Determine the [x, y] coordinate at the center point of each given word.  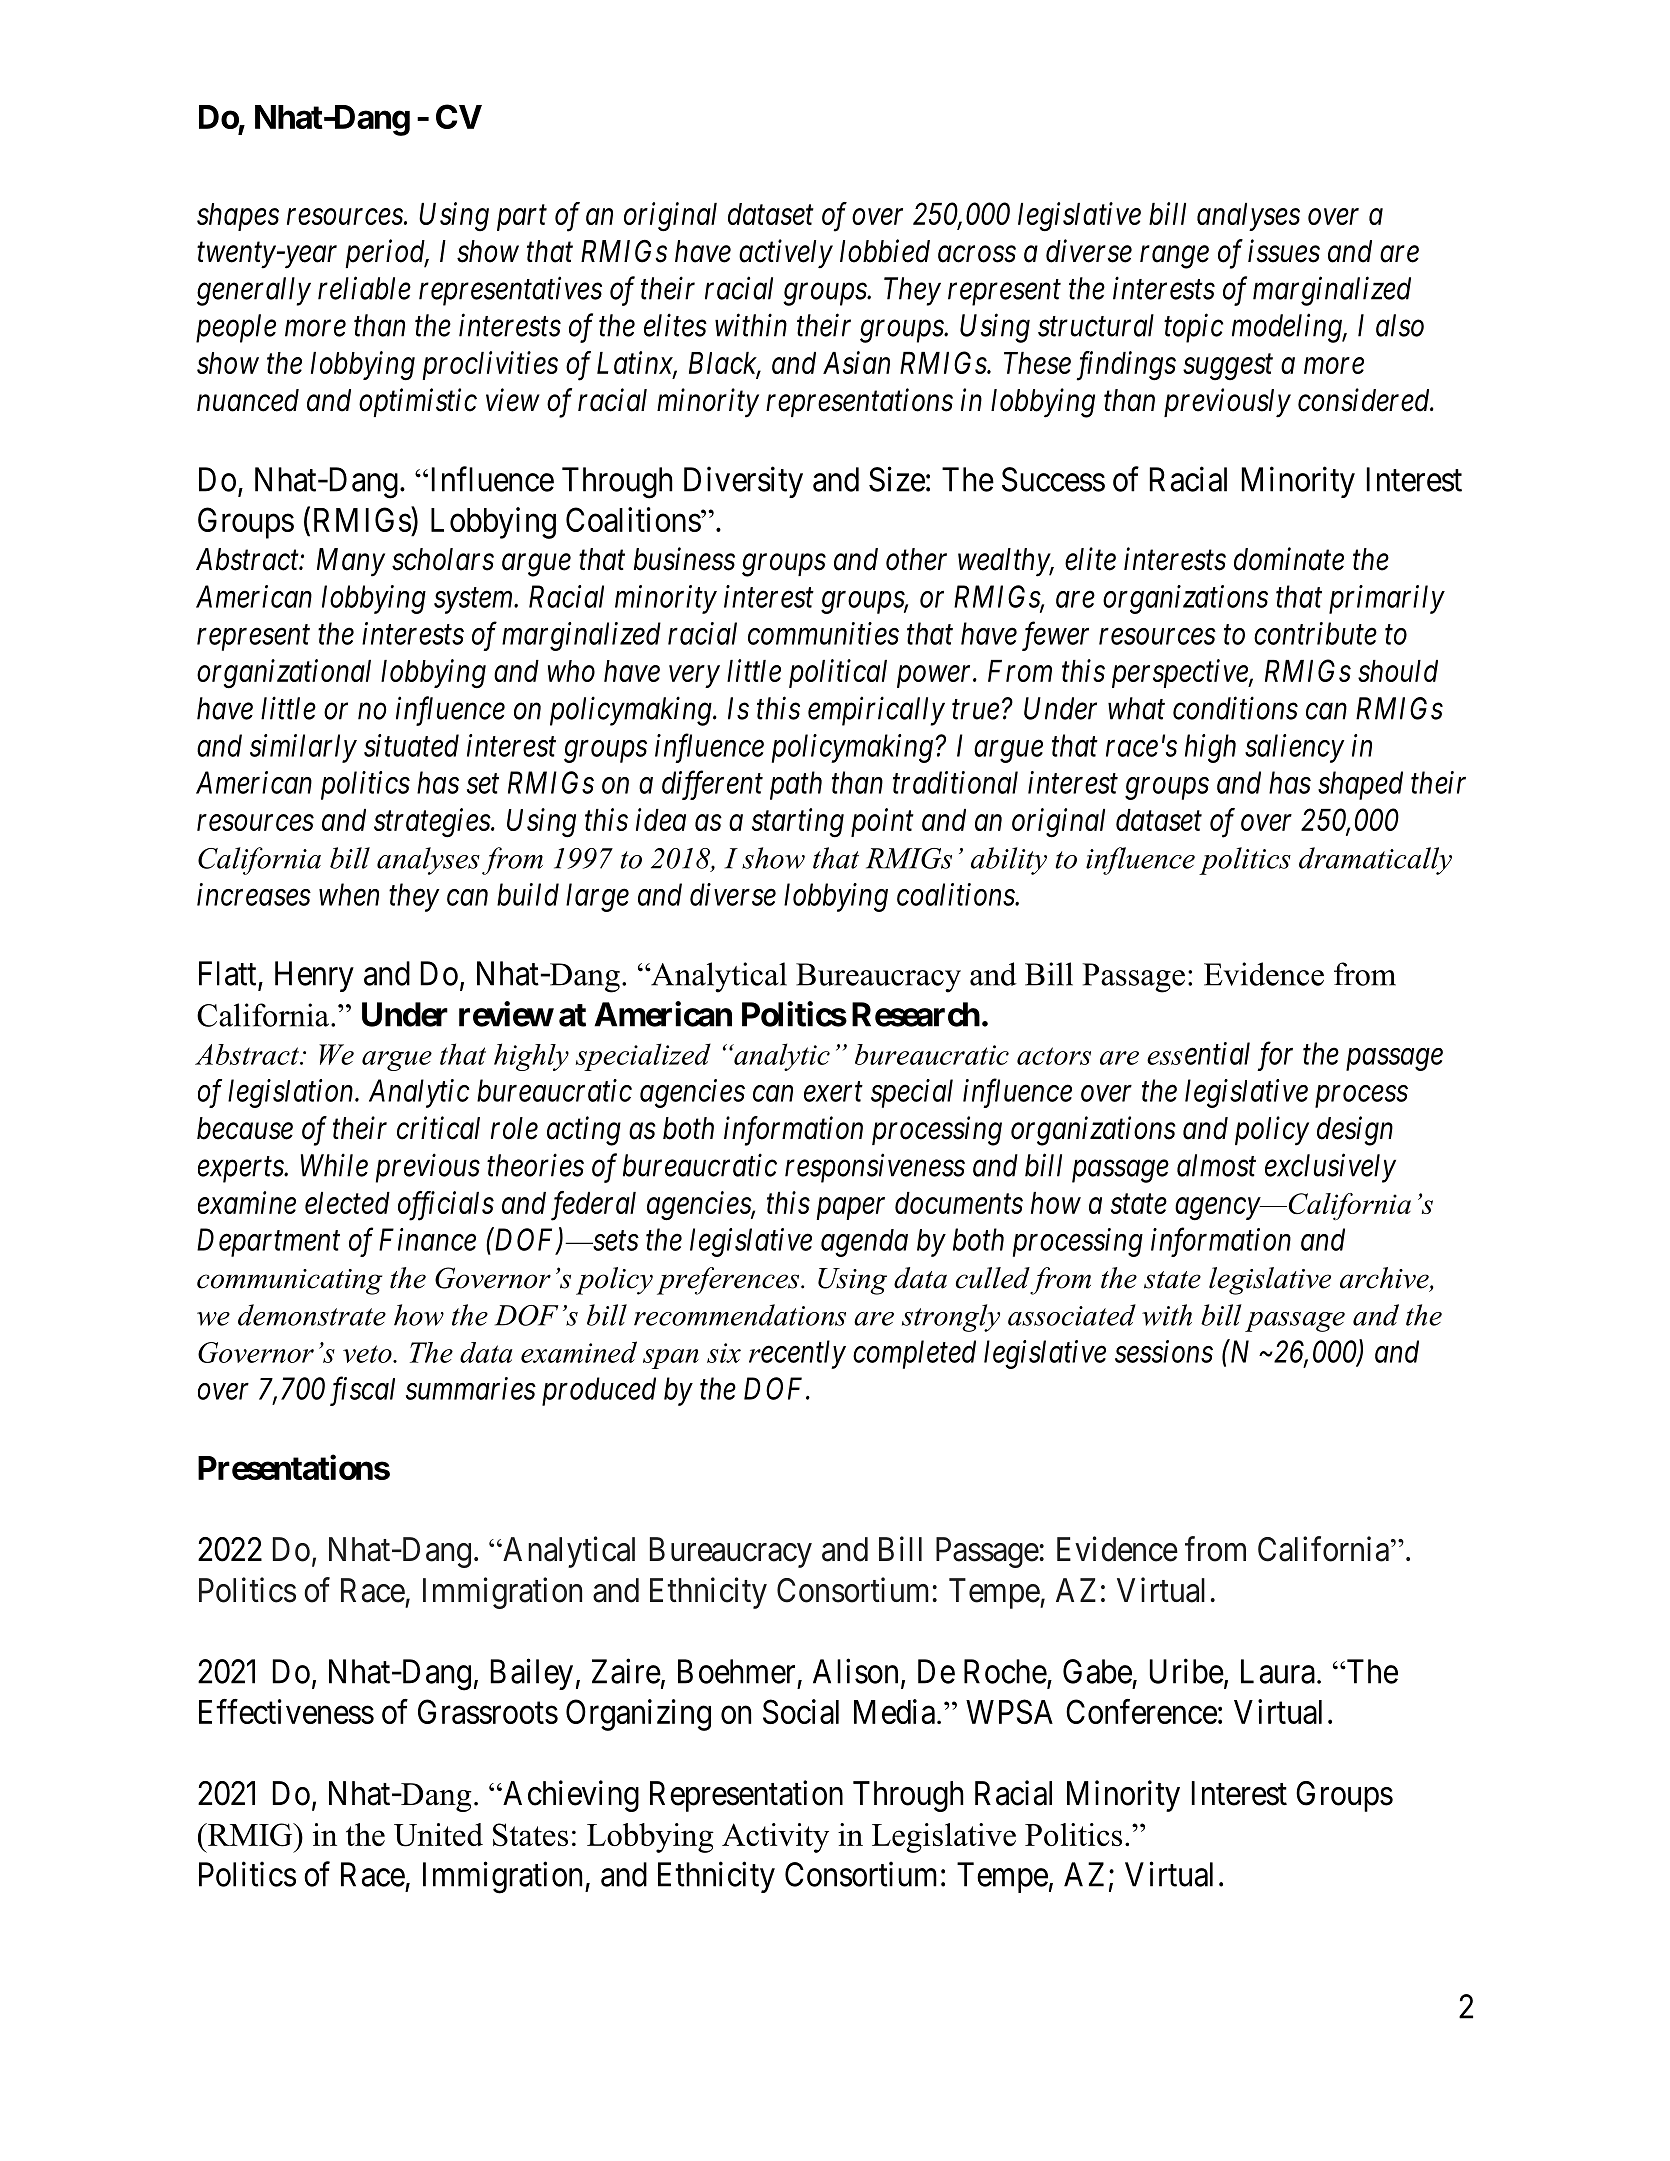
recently [797, 1354]
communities [823, 633]
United [438, 1835]
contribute [1315, 633]
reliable [364, 288]
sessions [1164, 1351]
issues [1284, 251]
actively [786, 254]
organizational [284, 674]
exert [833, 1092]
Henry [314, 976]
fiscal [362, 1391]
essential [1198, 1053]
